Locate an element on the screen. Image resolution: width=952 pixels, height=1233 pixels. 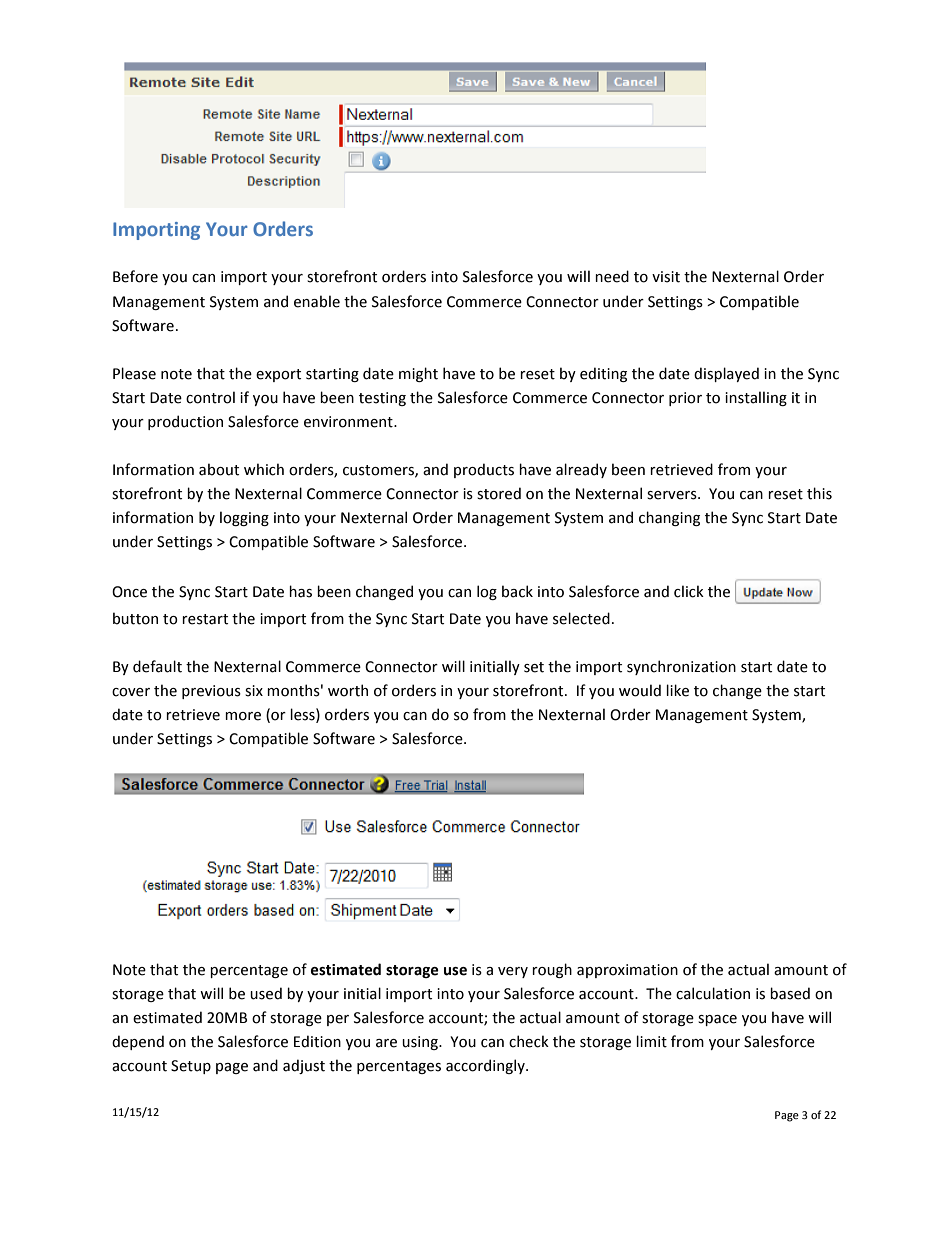
visit is located at coordinates (666, 277).
